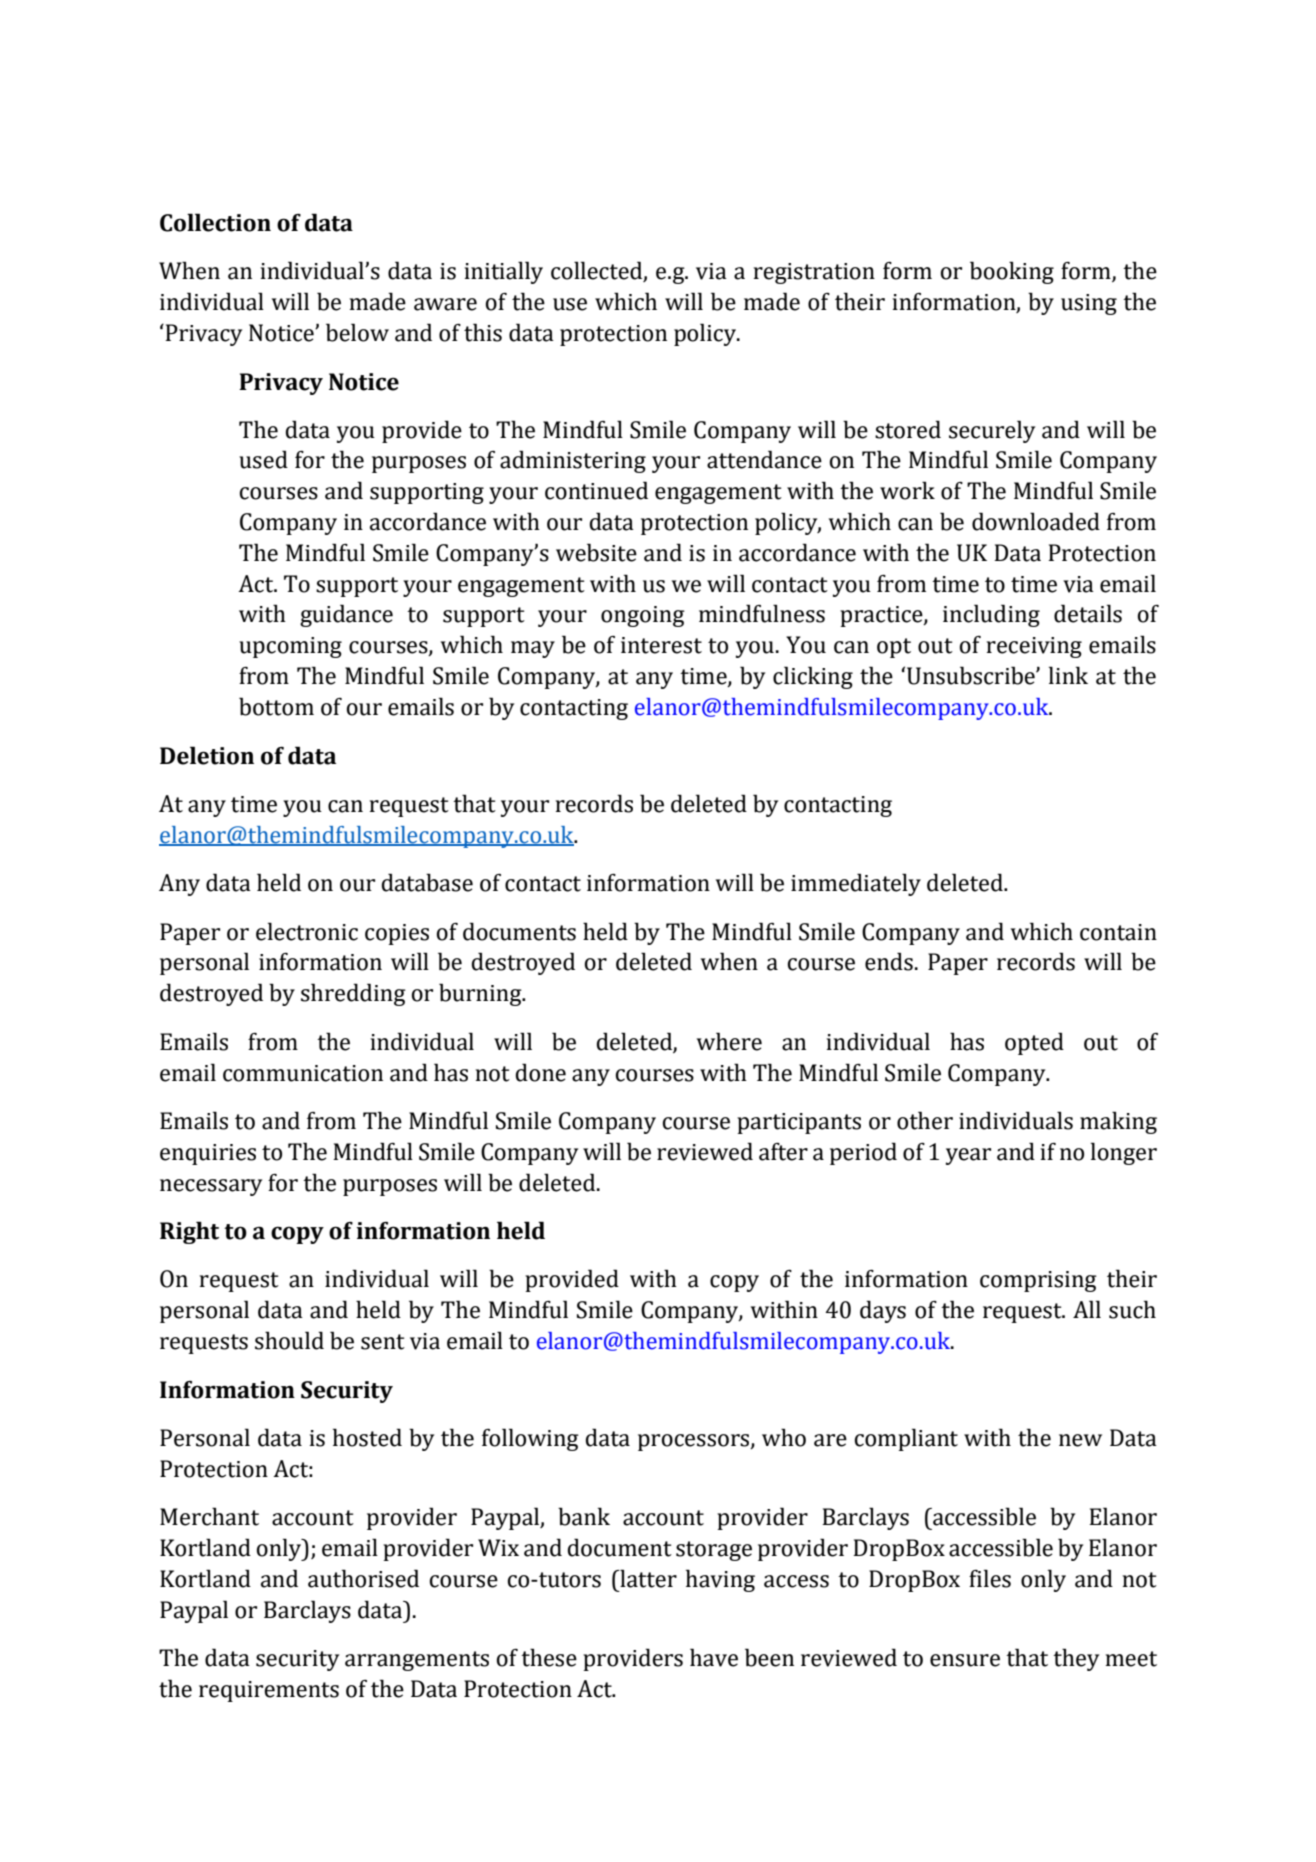 The height and width of the screenshot is (1862, 1316). I want to click on Unsubscribe, so click(972, 675).
